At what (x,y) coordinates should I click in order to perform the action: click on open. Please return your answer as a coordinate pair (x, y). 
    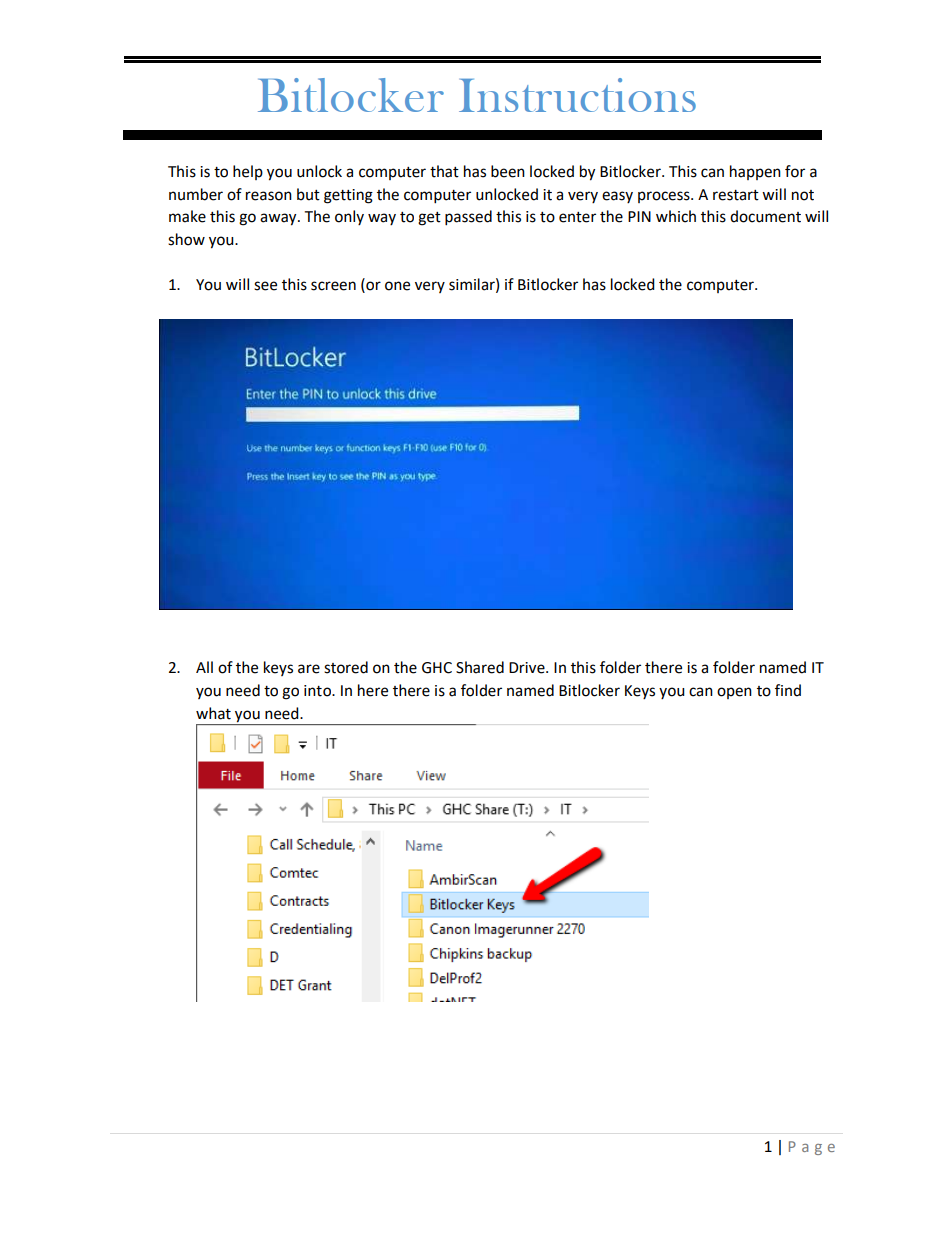
    Looking at the image, I should click on (734, 693).
